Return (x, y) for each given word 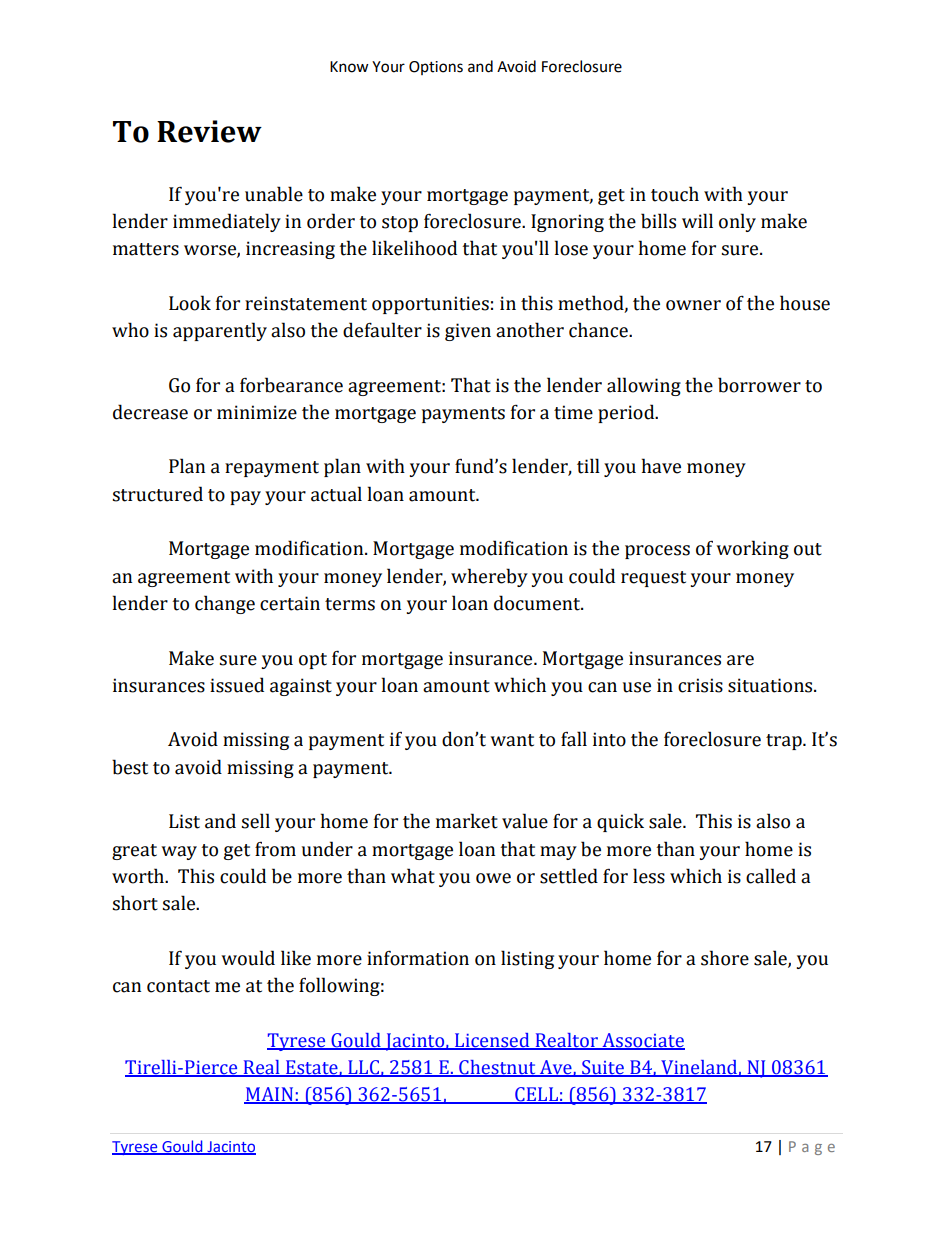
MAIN (270, 1095)
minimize (257, 412)
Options (436, 68)
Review (209, 131)
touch (675, 194)
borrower (759, 385)
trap (785, 742)
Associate (642, 1041)
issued (237, 685)
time (573, 412)
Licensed (492, 1041)
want (512, 740)
